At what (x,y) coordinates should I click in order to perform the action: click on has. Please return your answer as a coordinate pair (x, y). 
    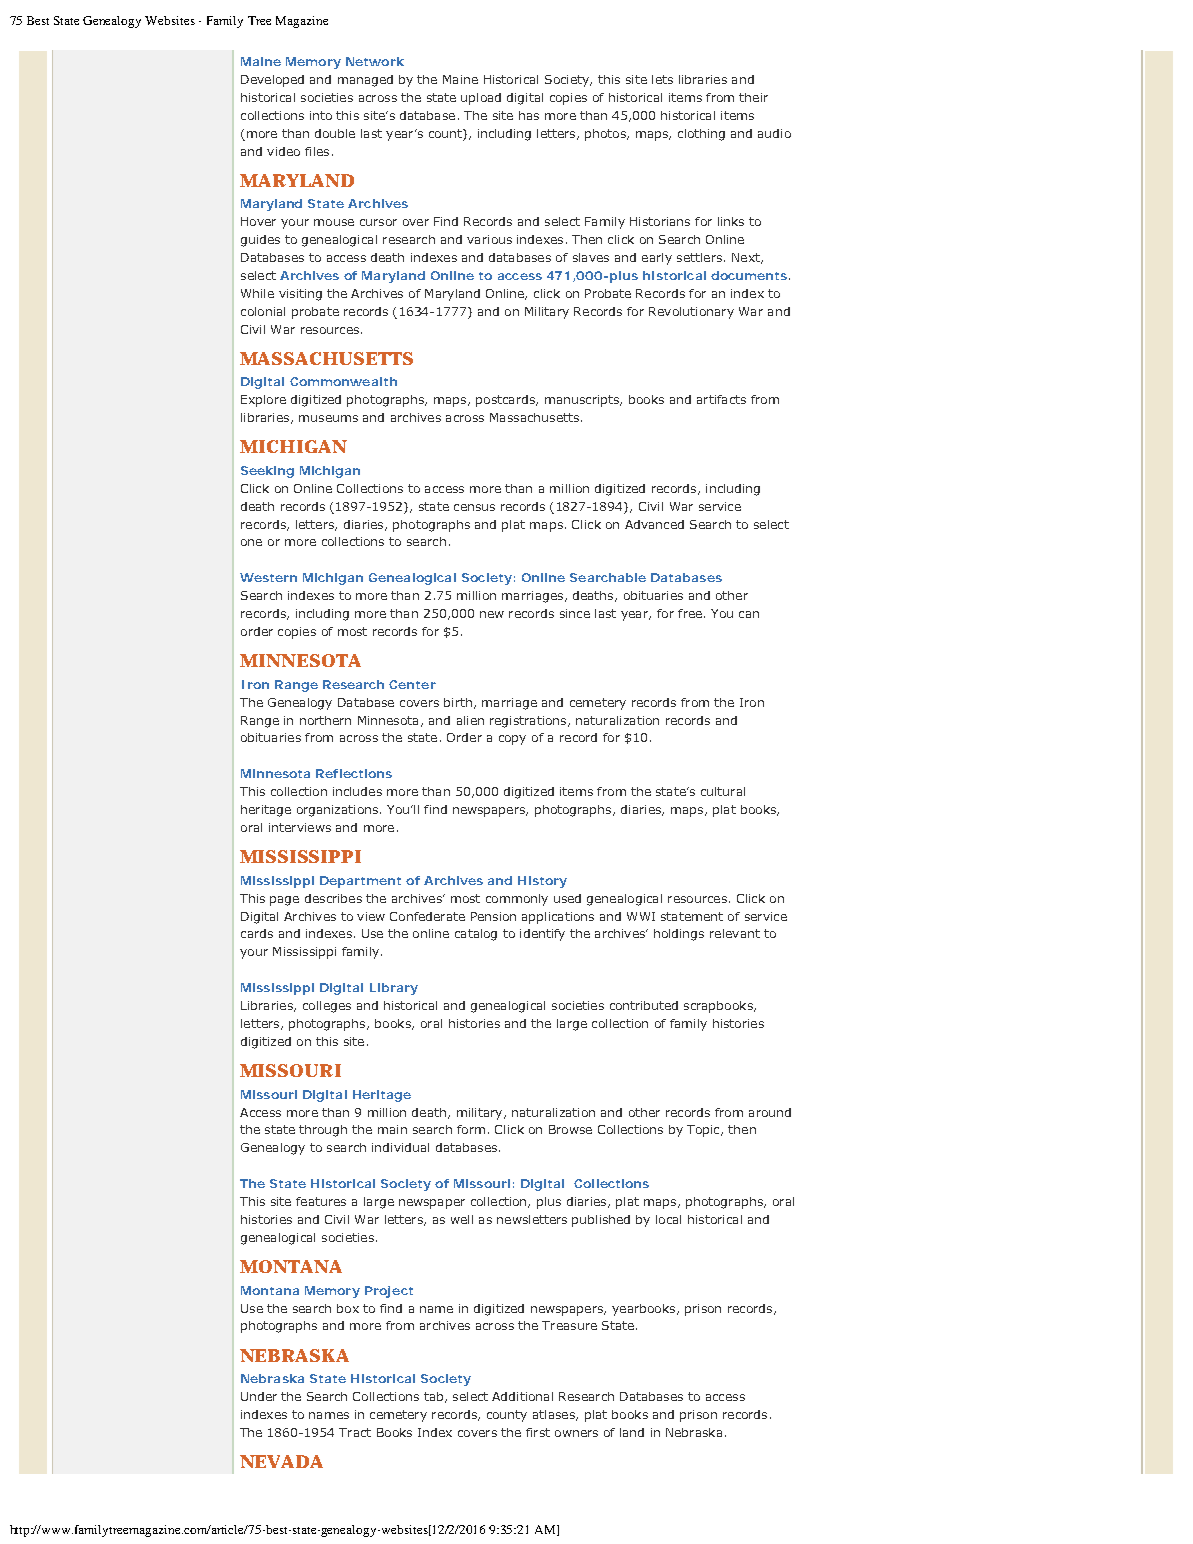
    Looking at the image, I should click on (529, 115).
